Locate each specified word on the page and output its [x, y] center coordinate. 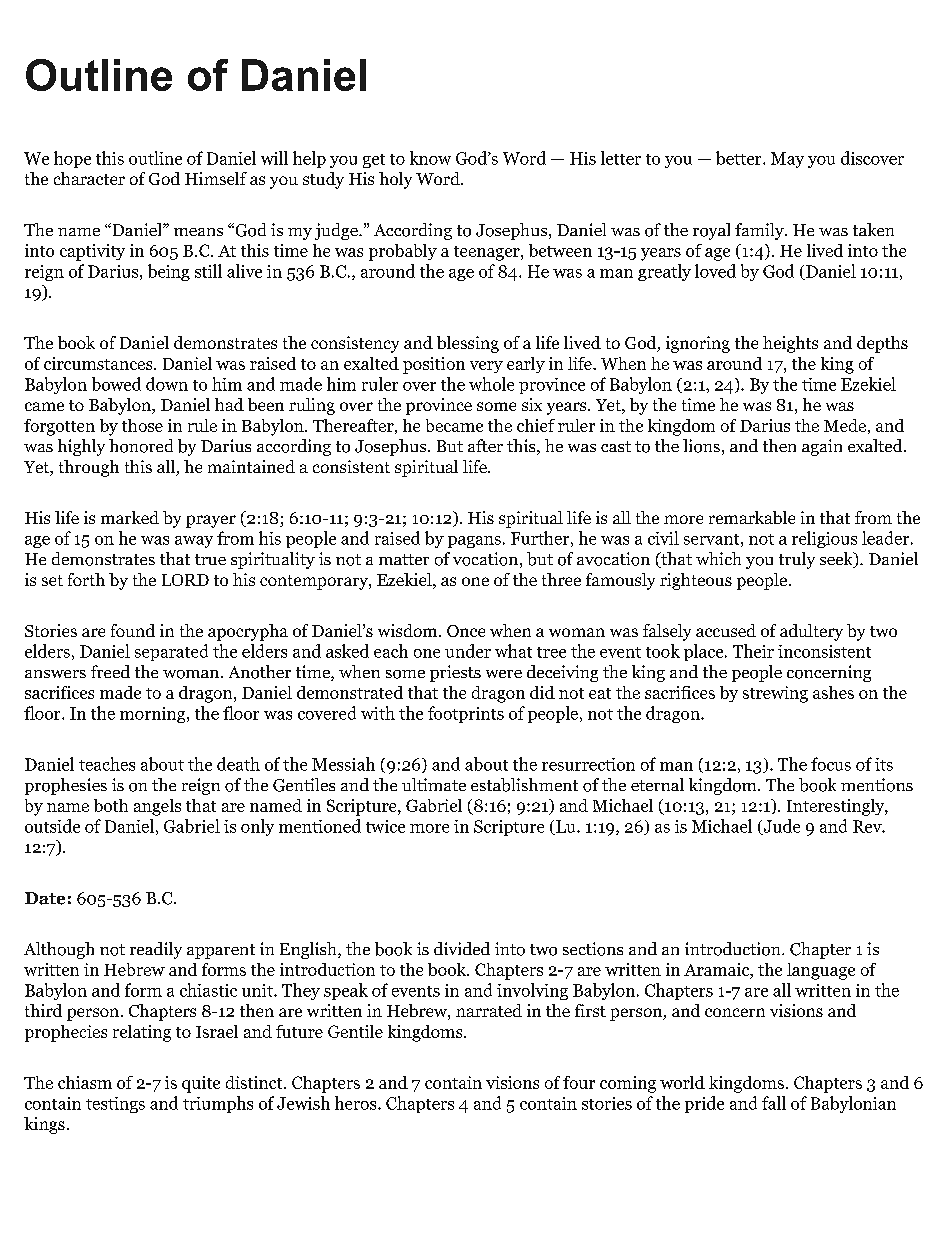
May [787, 160]
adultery [811, 632]
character [89, 178]
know [430, 158]
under [468, 651]
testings [115, 1105]
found [133, 630]
